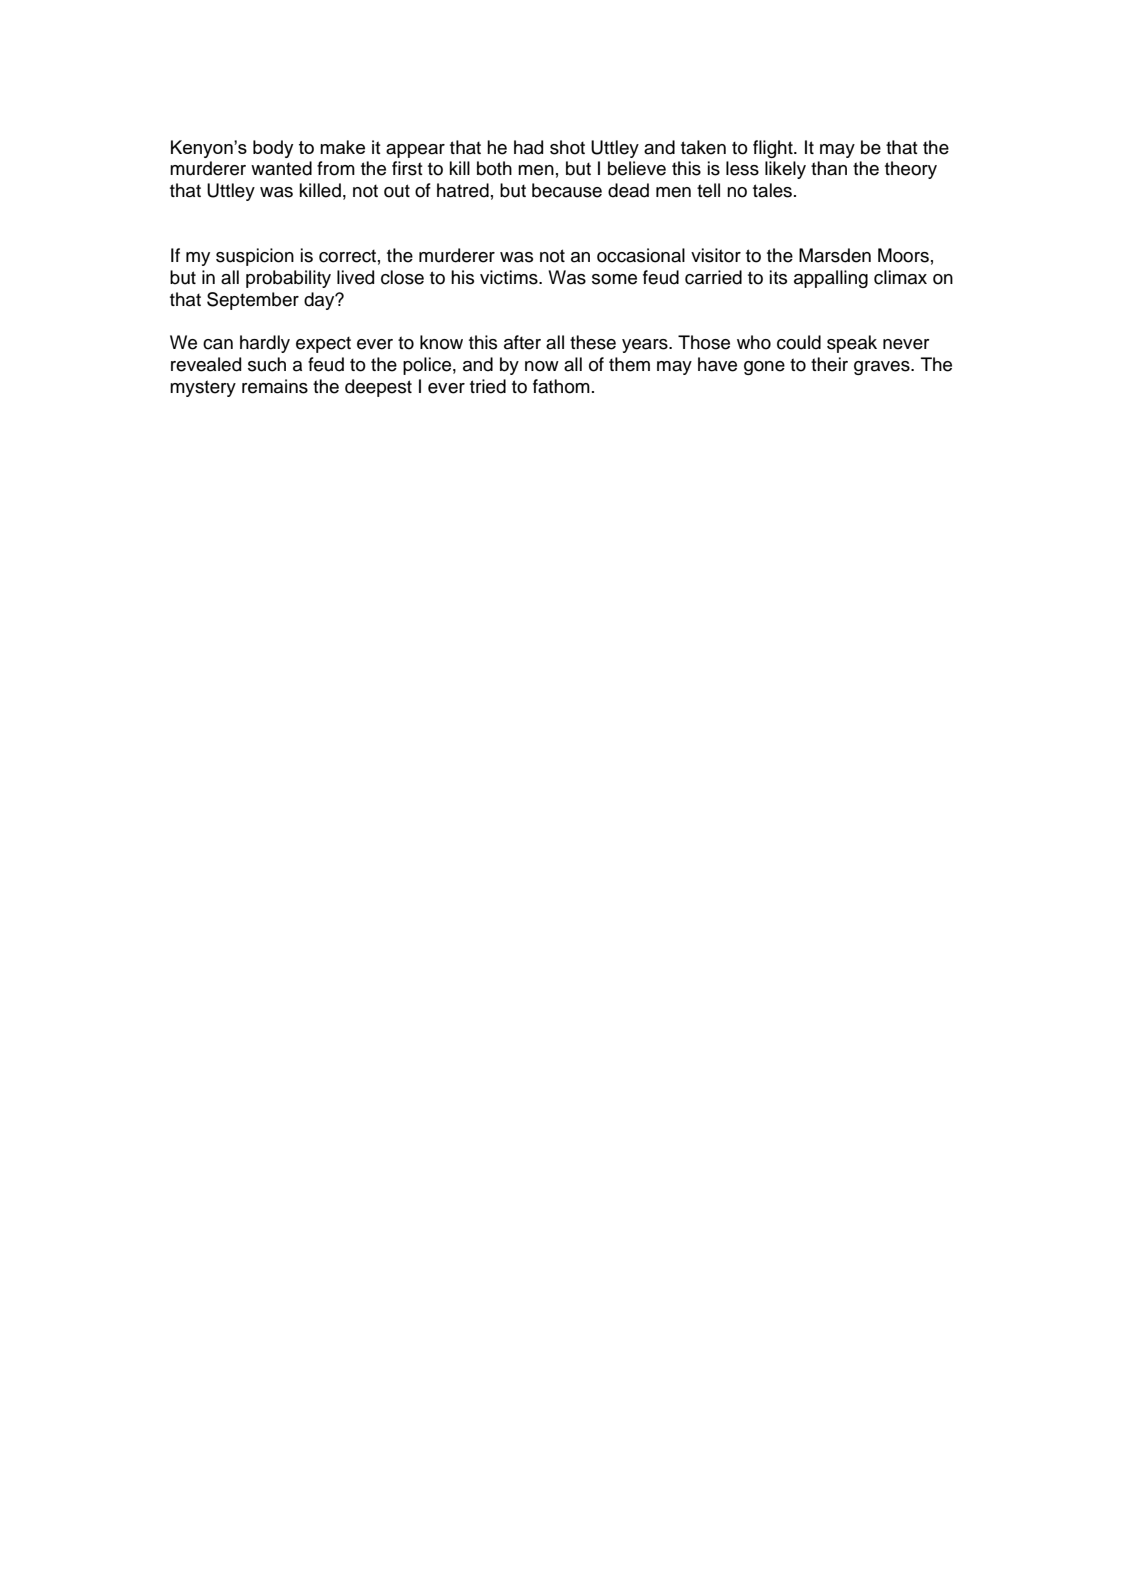  Describe the element at coordinates (273, 149) in the screenshot. I see `body` at that location.
